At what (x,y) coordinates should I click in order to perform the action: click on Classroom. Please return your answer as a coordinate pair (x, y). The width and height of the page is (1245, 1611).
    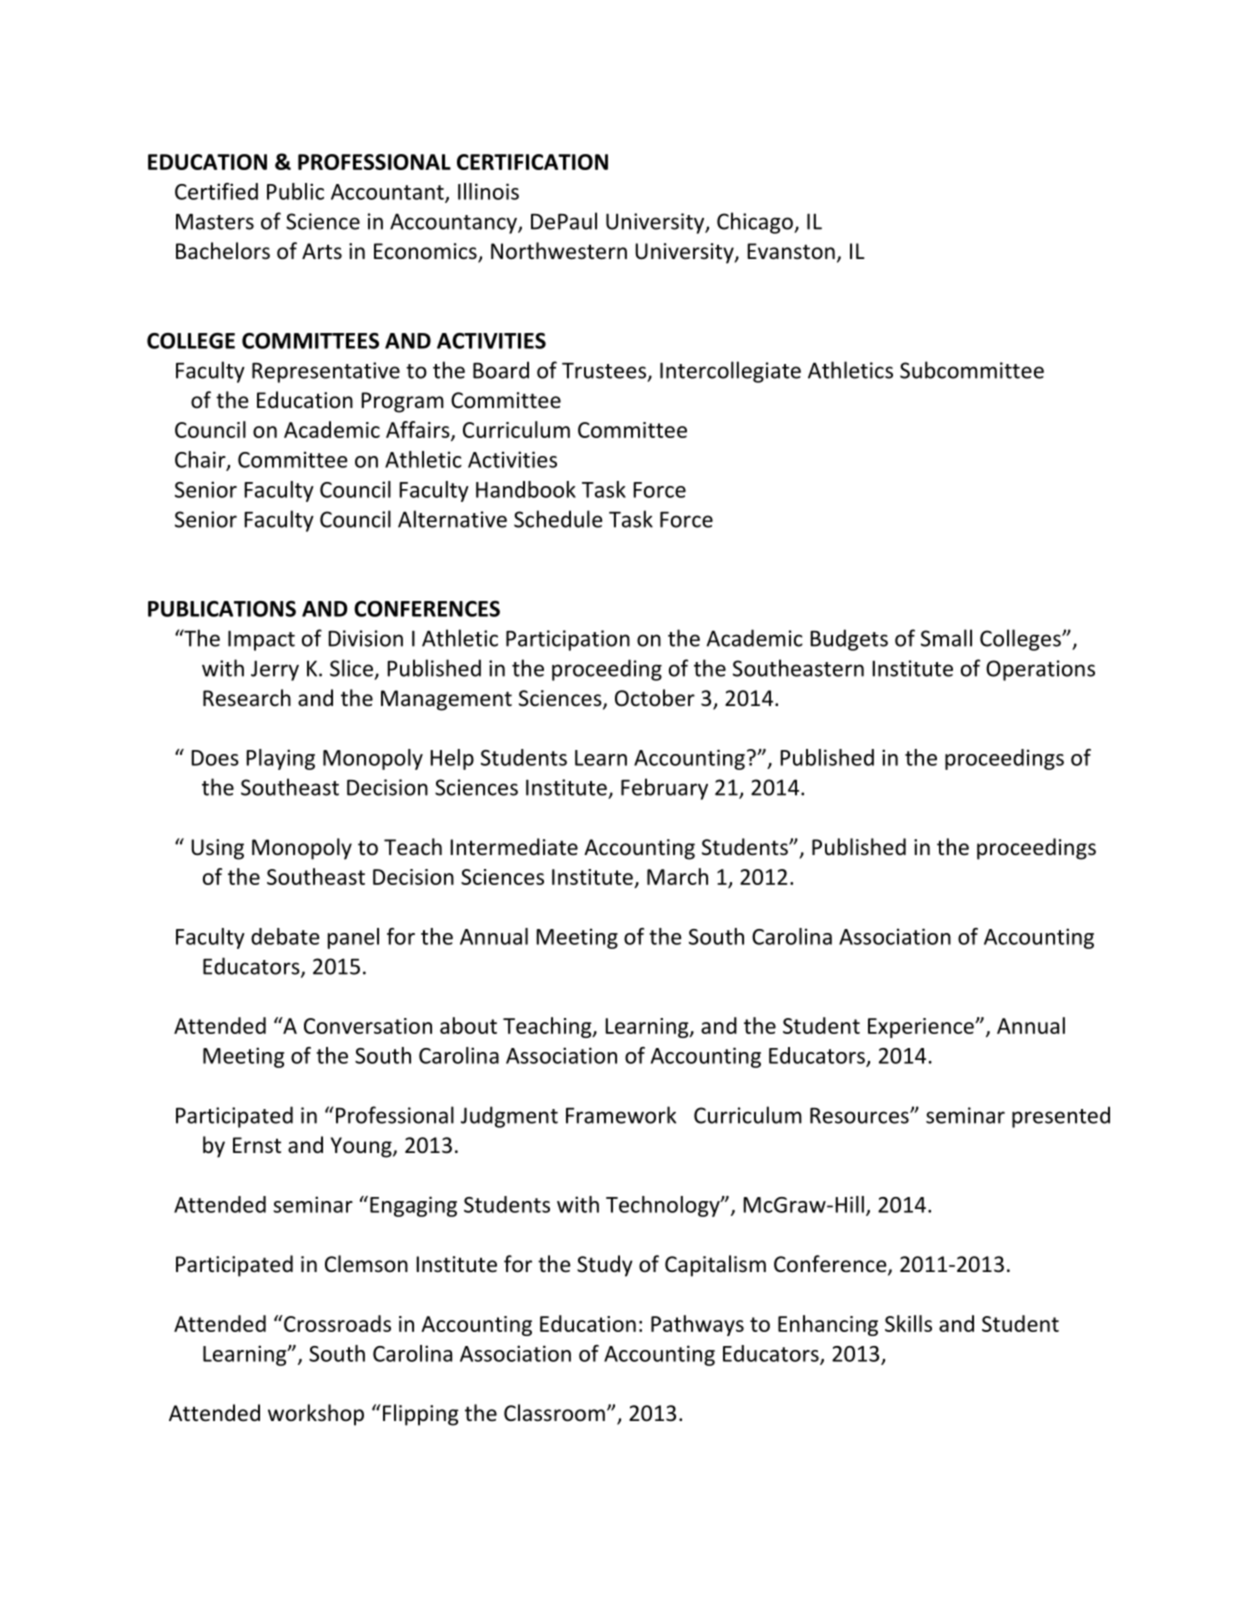
    Looking at the image, I should click on (554, 1413).
